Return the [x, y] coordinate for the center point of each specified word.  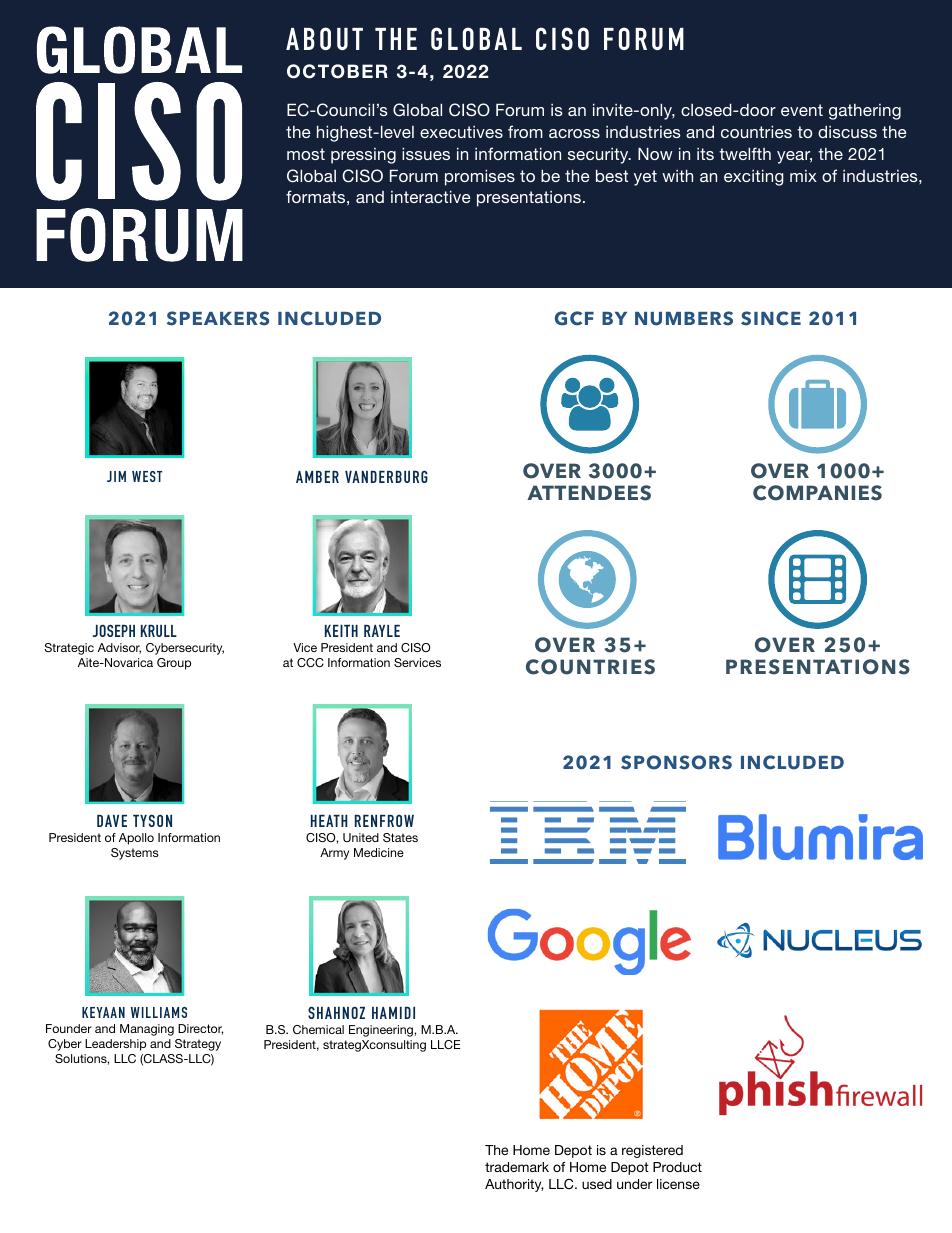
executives [461, 132]
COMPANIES [817, 493]
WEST [147, 476]
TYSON [152, 820]
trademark [517, 1167]
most [306, 154]
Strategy [198, 1045]
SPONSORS [676, 762]
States [400, 837]
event [802, 110]
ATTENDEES [589, 493]
